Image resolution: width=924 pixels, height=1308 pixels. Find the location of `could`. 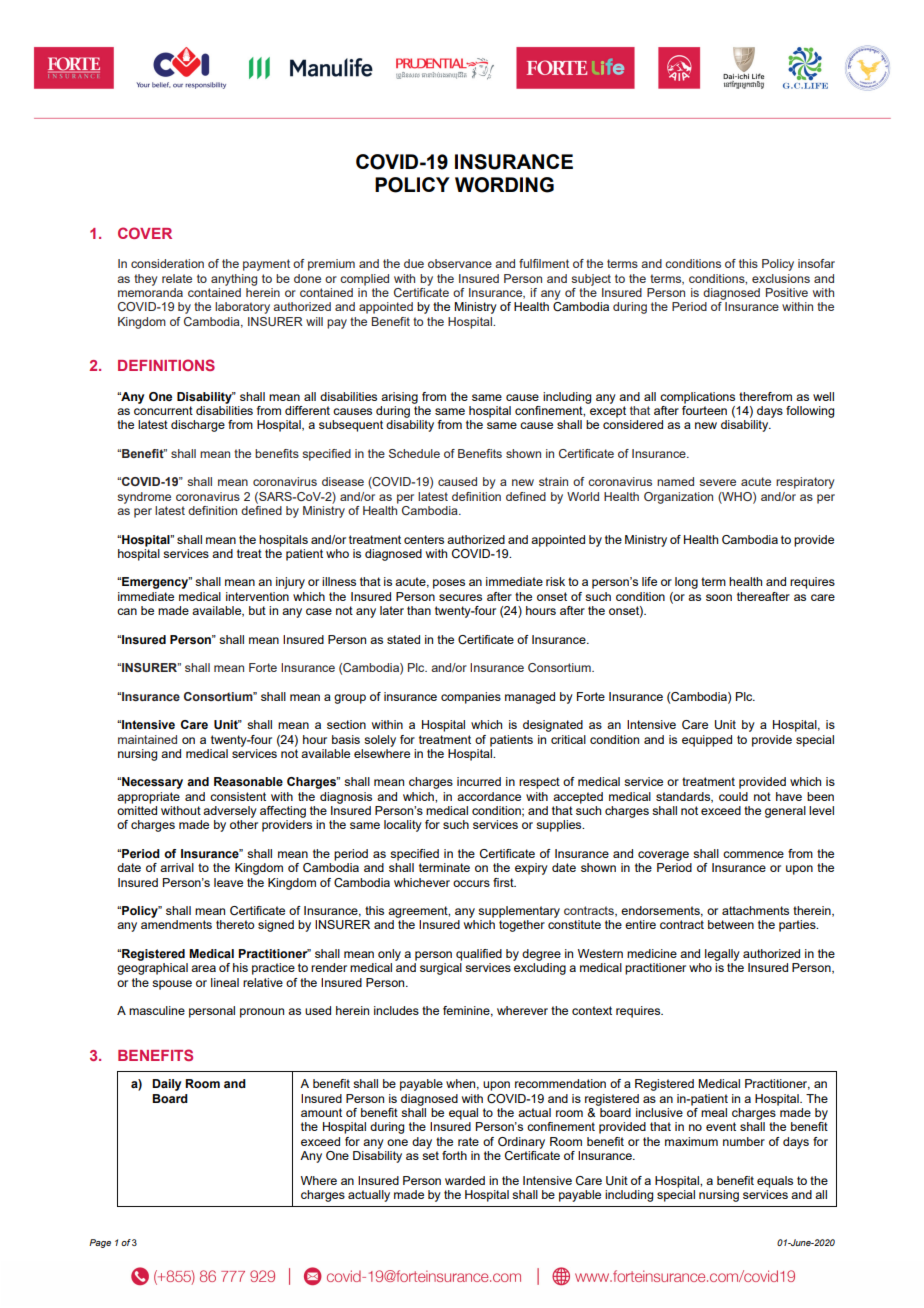

could is located at coordinates (733, 796).
